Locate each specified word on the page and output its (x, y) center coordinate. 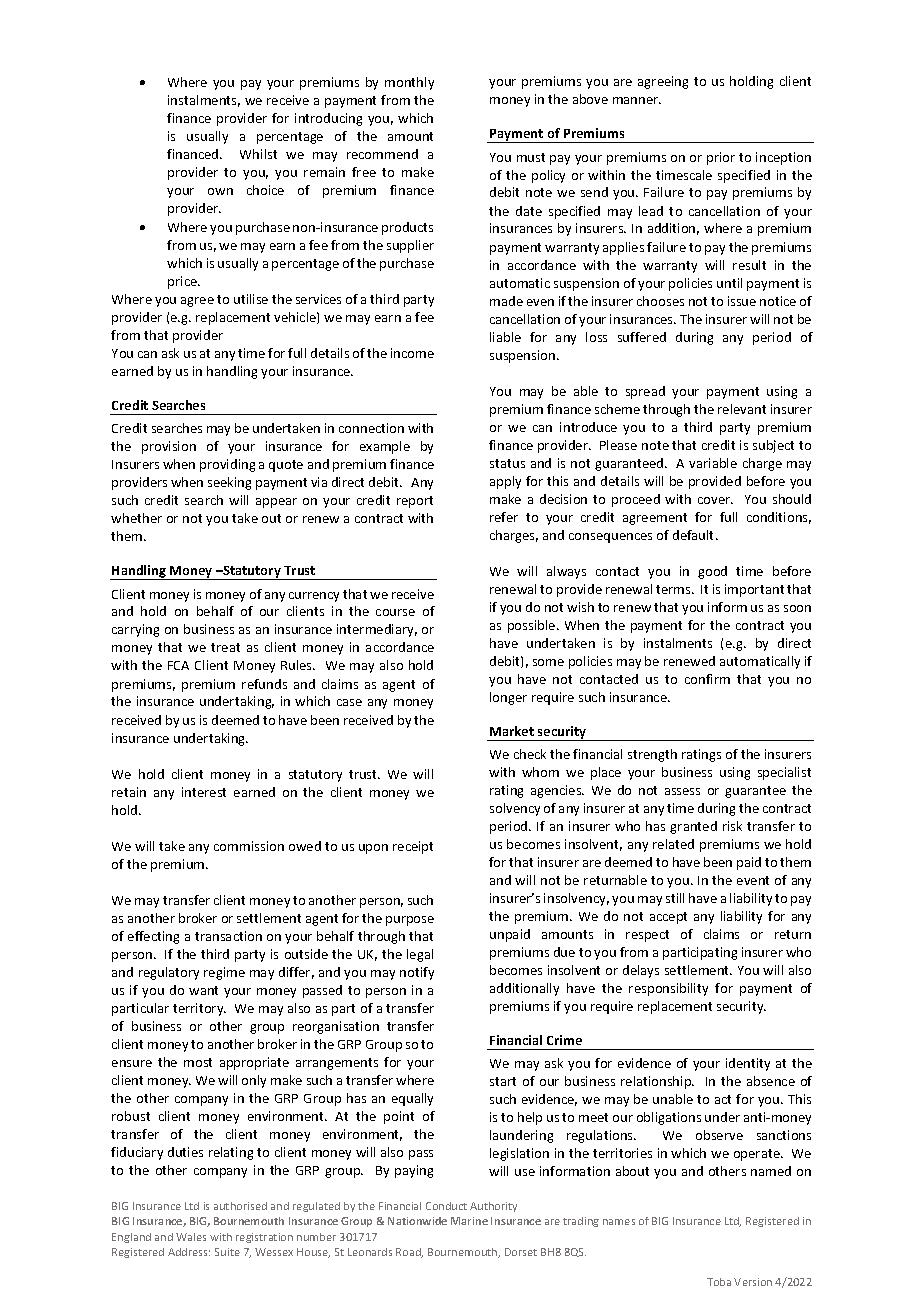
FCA (178, 665)
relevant (742, 409)
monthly (409, 83)
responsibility (668, 989)
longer (508, 698)
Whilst (258, 154)
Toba (719, 1282)
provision (169, 447)
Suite (227, 1252)
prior (721, 158)
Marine (469, 1221)
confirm (707, 679)
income (412, 353)
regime (224, 973)
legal (420, 955)
